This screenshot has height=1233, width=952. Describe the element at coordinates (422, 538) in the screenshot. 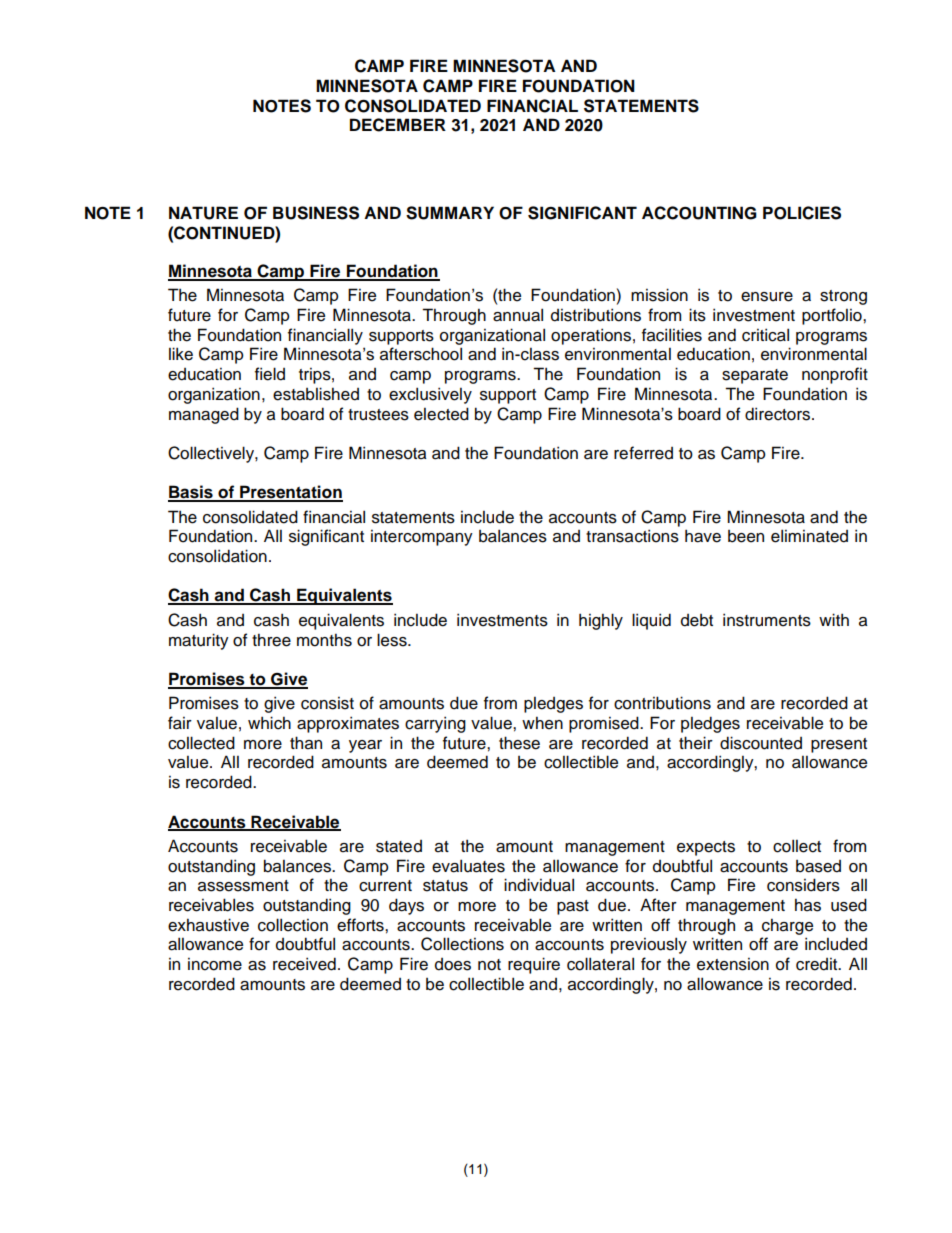

I see `intercompany` at that location.
